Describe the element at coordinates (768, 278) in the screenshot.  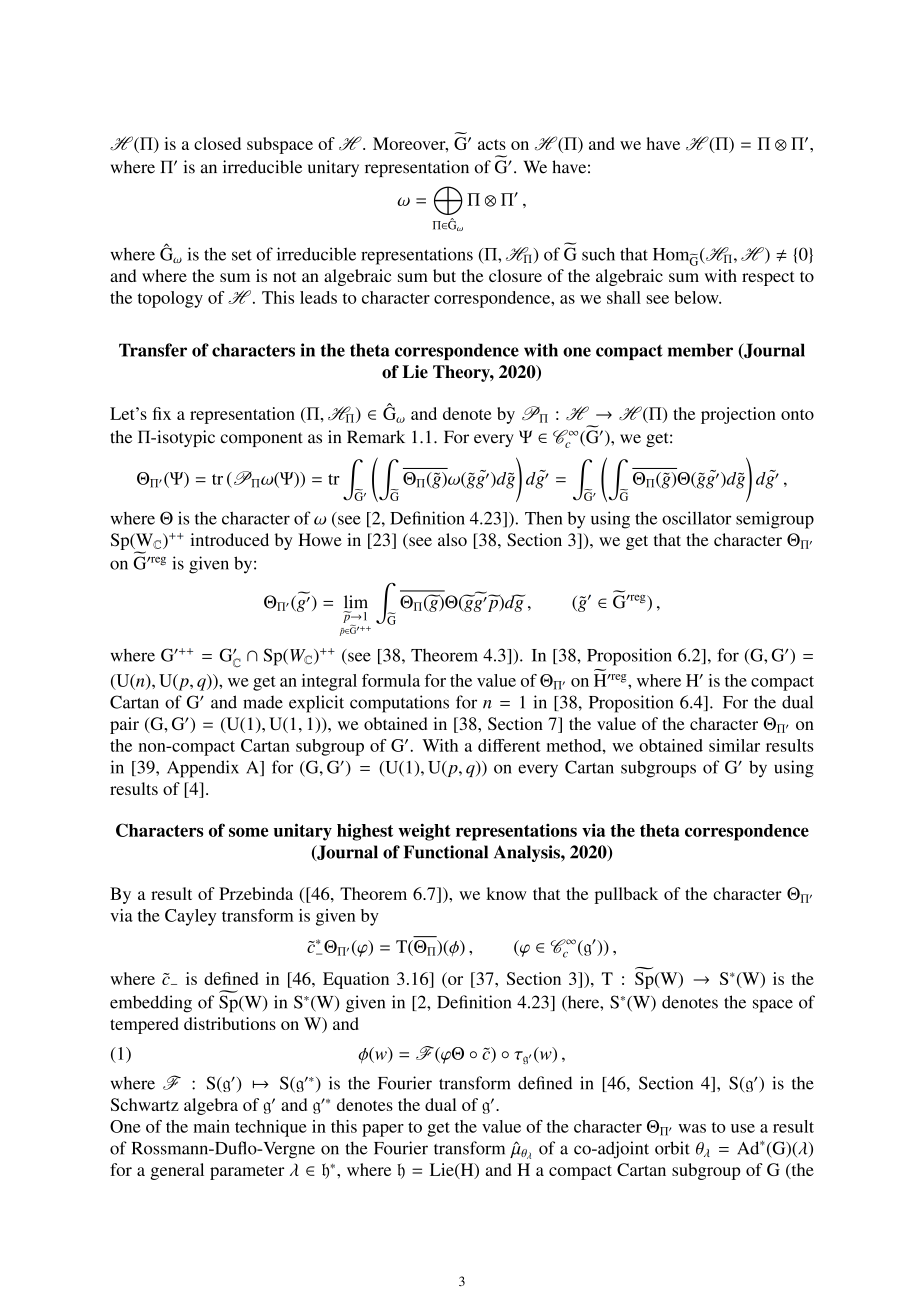
I see `respect` at that location.
